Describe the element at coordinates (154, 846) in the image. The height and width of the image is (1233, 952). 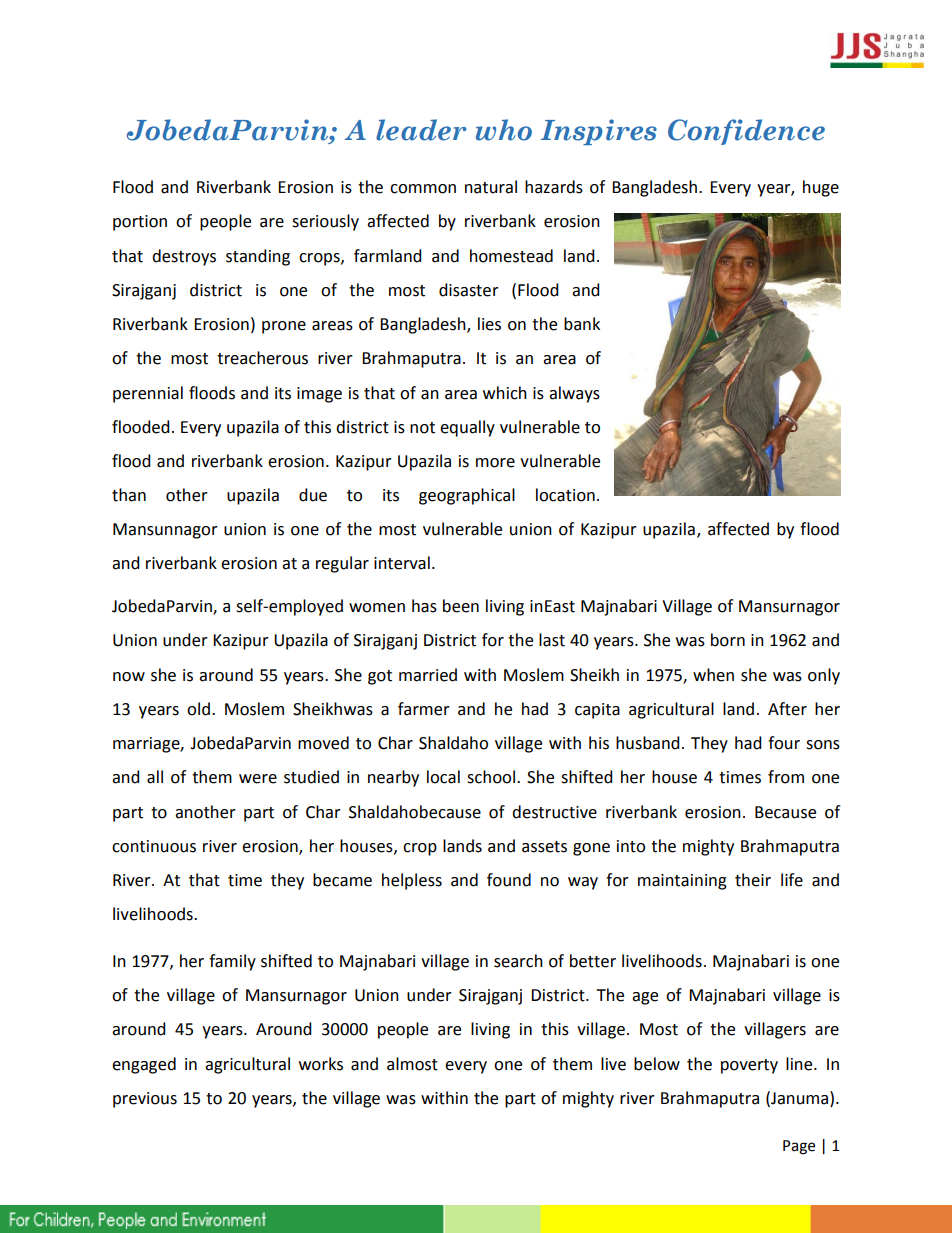
I see `continuous` at that location.
